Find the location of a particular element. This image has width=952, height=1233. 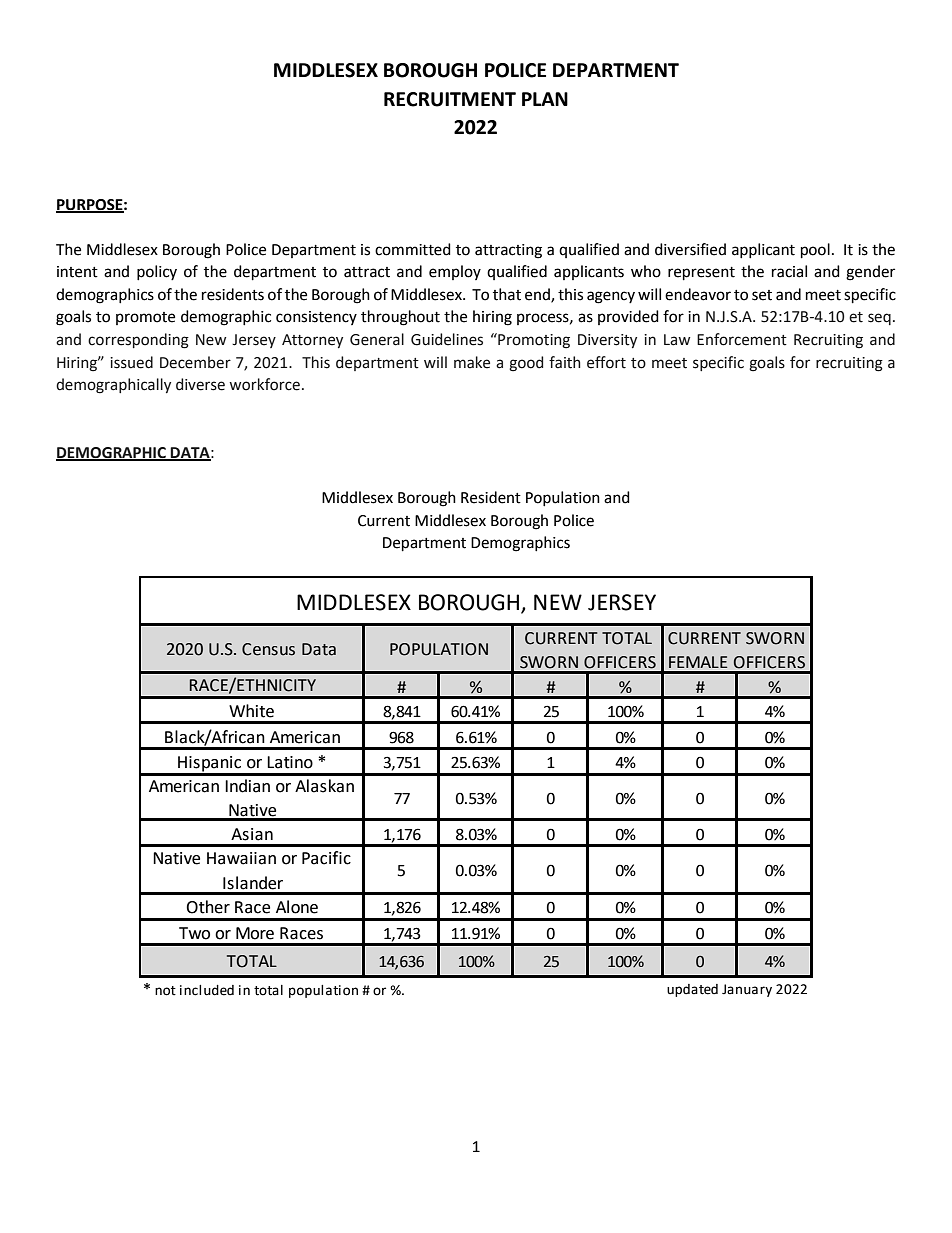

RECRUITMENT is located at coordinates (450, 99).
